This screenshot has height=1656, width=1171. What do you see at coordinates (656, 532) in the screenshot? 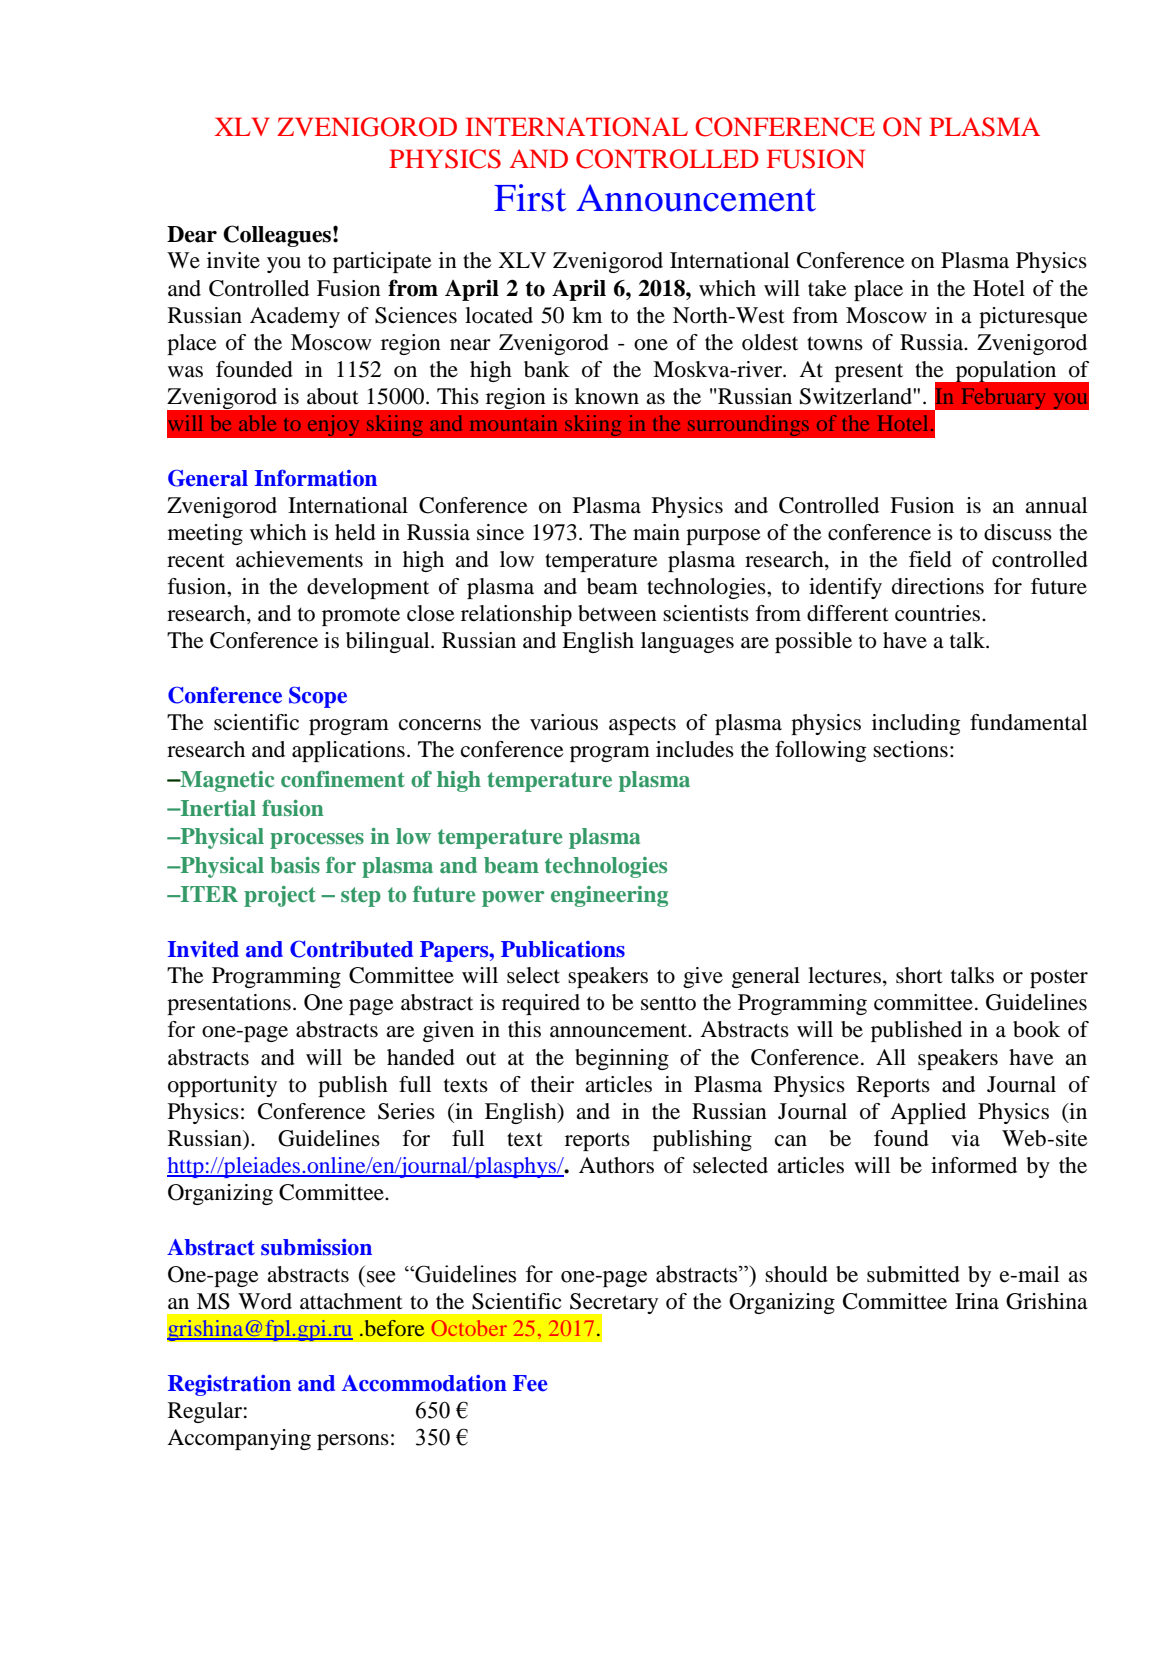
I see `main` at bounding box center [656, 532].
